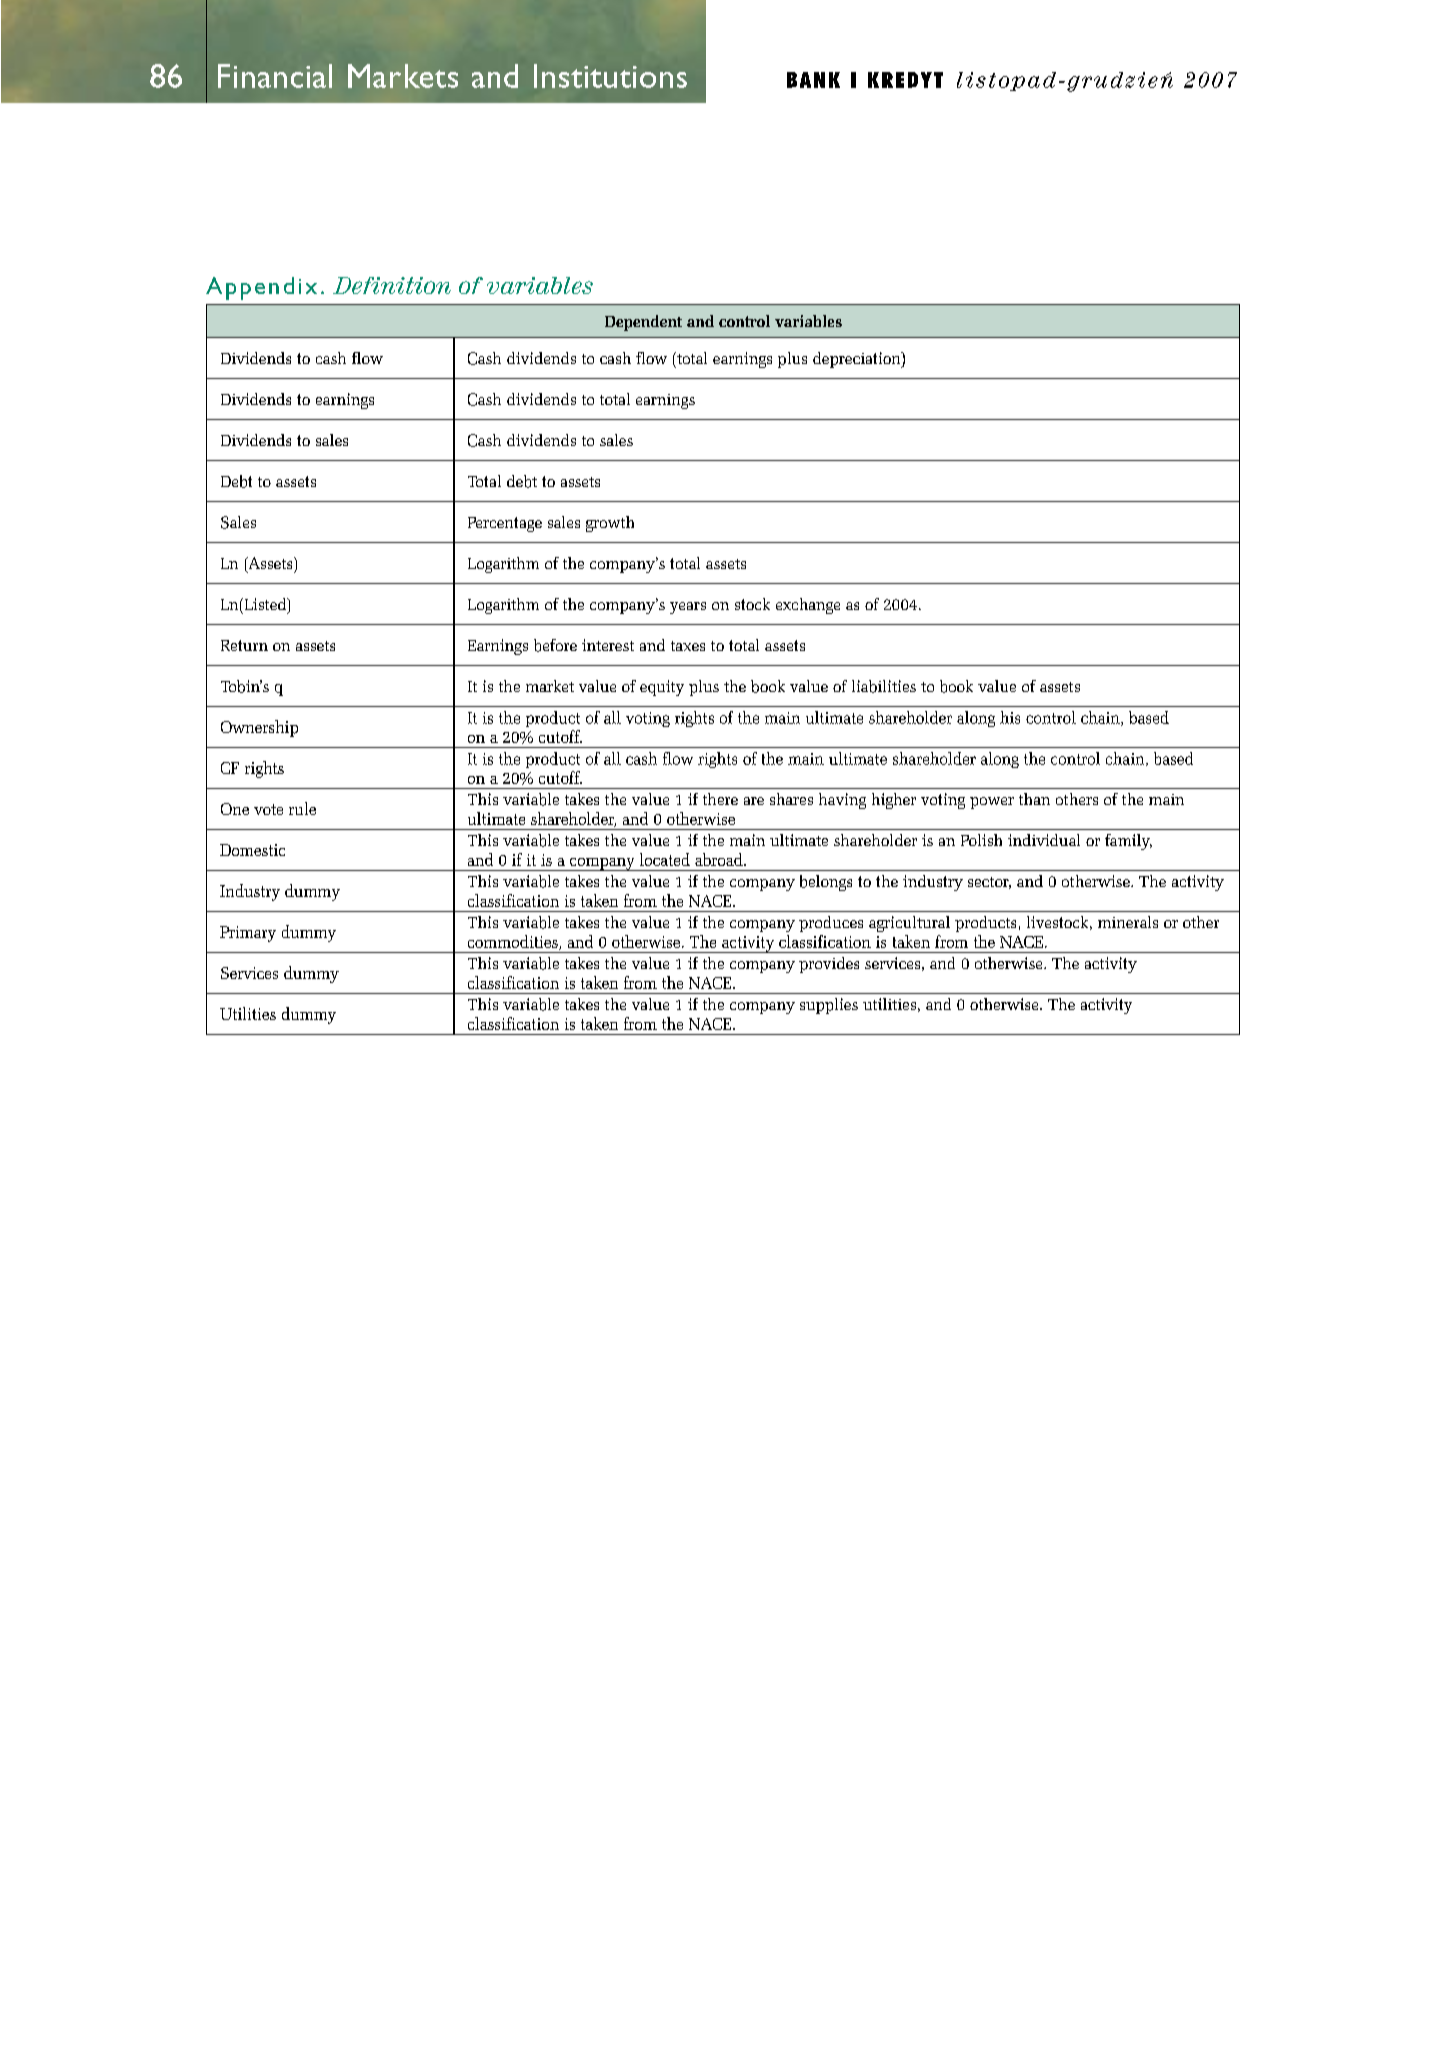  I want to click on than, so click(1034, 799).
